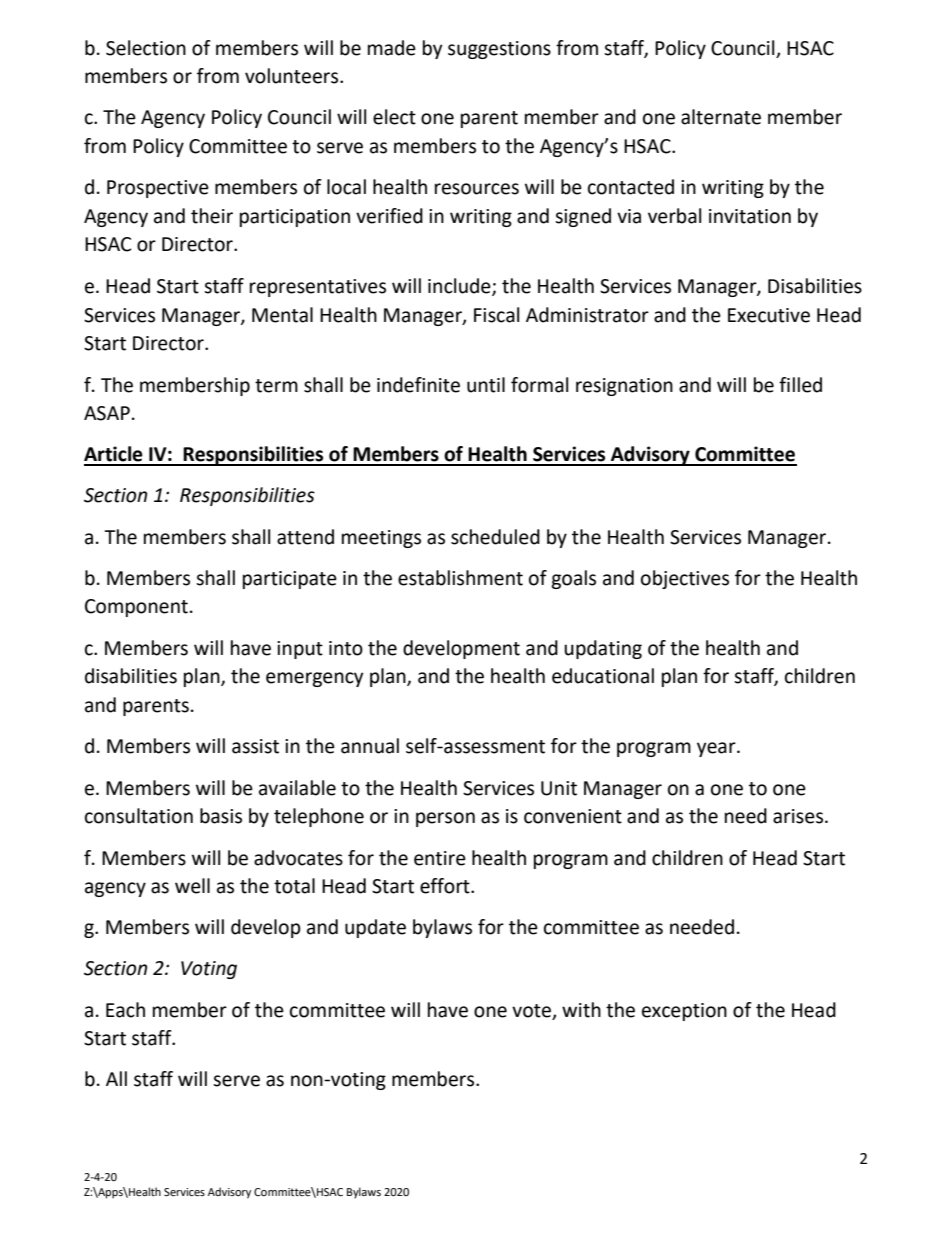  I want to click on scheduled, so click(495, 537).
